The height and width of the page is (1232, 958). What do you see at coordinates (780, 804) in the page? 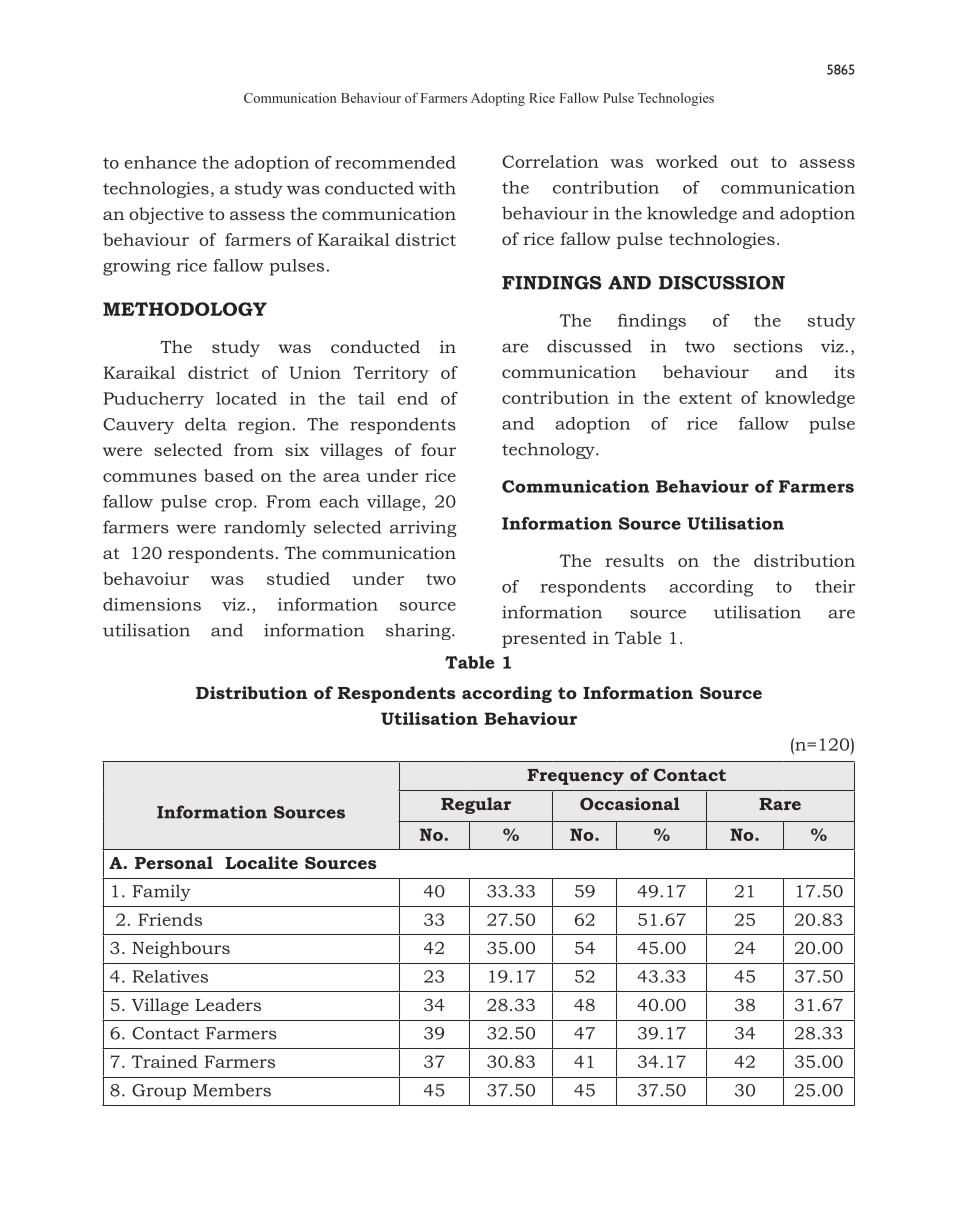
I see `Rare` at bounding box center [780, 804].
